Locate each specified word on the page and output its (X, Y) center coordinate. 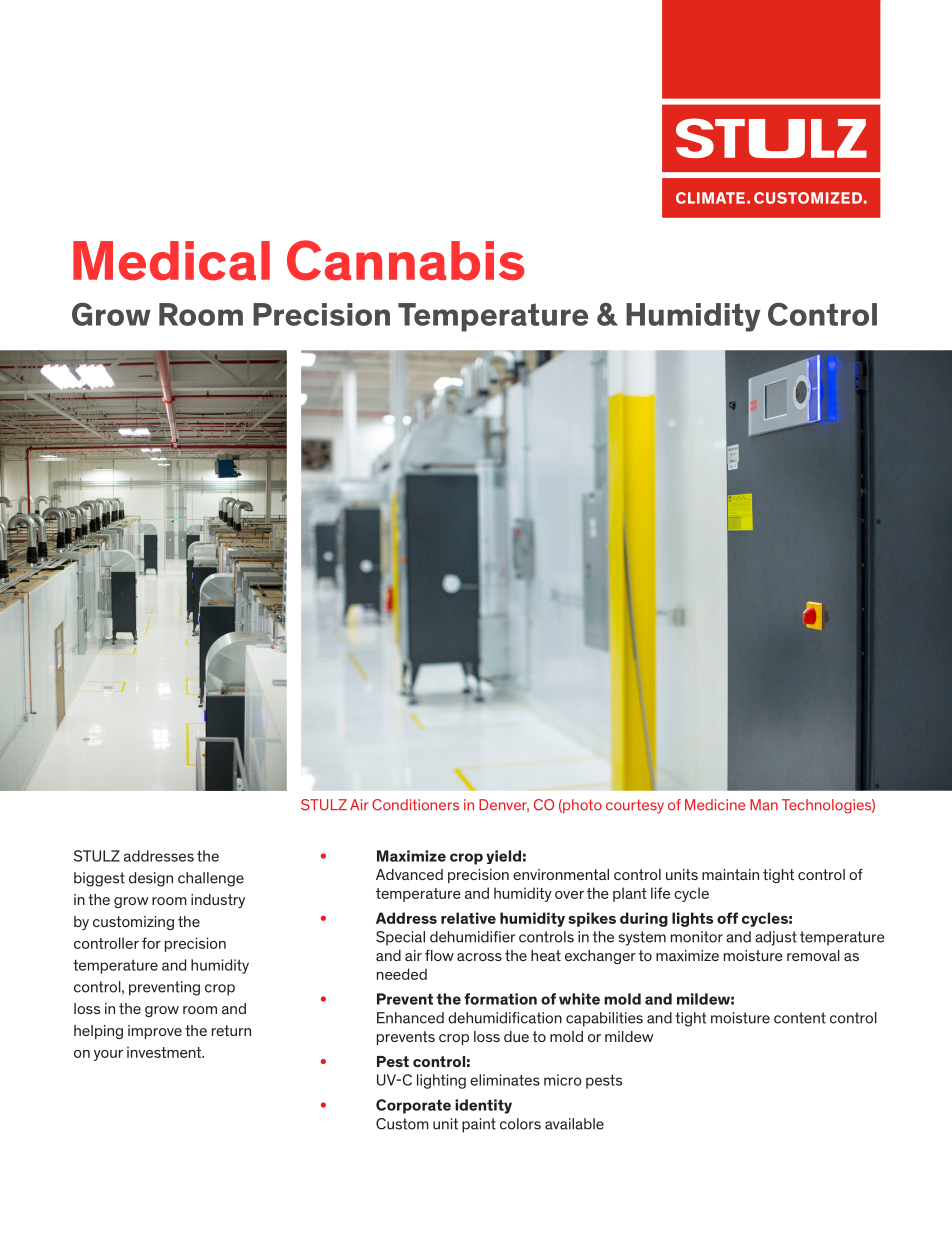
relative (468, 918)
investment (165, 1052)
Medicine (715, 805)
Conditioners (415, 805)
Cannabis (406, 260)
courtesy (635, 806)
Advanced (409, 874)
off (727, 918)
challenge (211, 879)
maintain (730, 874)
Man (764, 805)
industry (218, 901)
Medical (171, 261)
